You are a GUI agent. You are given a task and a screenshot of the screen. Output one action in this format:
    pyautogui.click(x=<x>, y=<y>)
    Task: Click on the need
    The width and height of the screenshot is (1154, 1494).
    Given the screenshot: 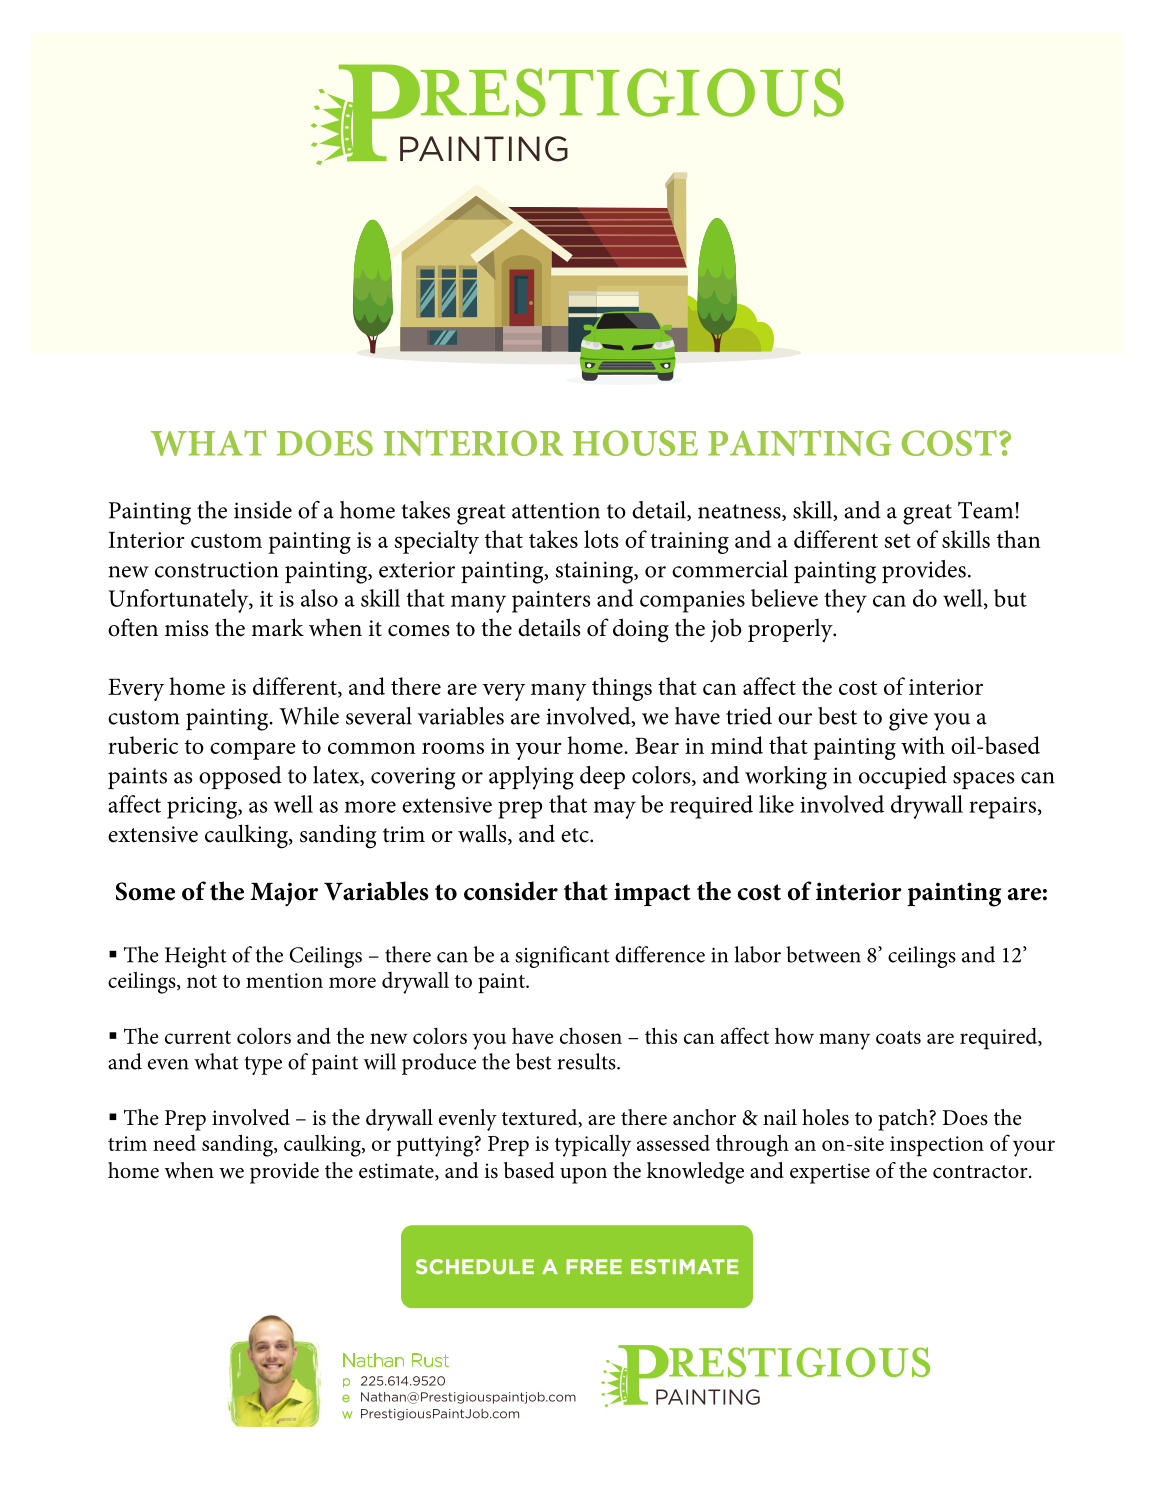 What is the action you would take?
    pyautogui.click(x=174, y=1143)
